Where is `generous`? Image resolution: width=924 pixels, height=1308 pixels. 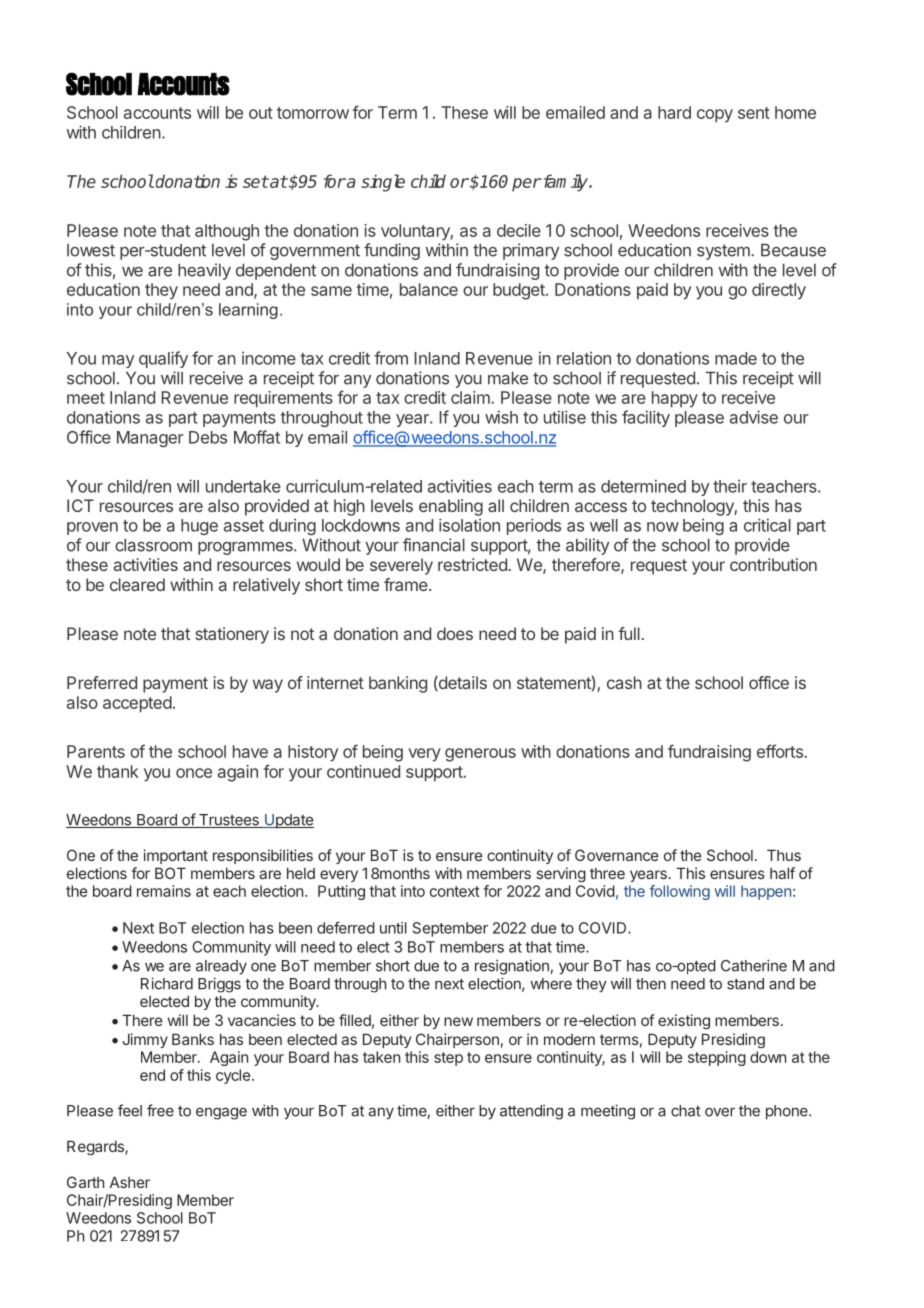 generous is located at coordinates (480, 755).
